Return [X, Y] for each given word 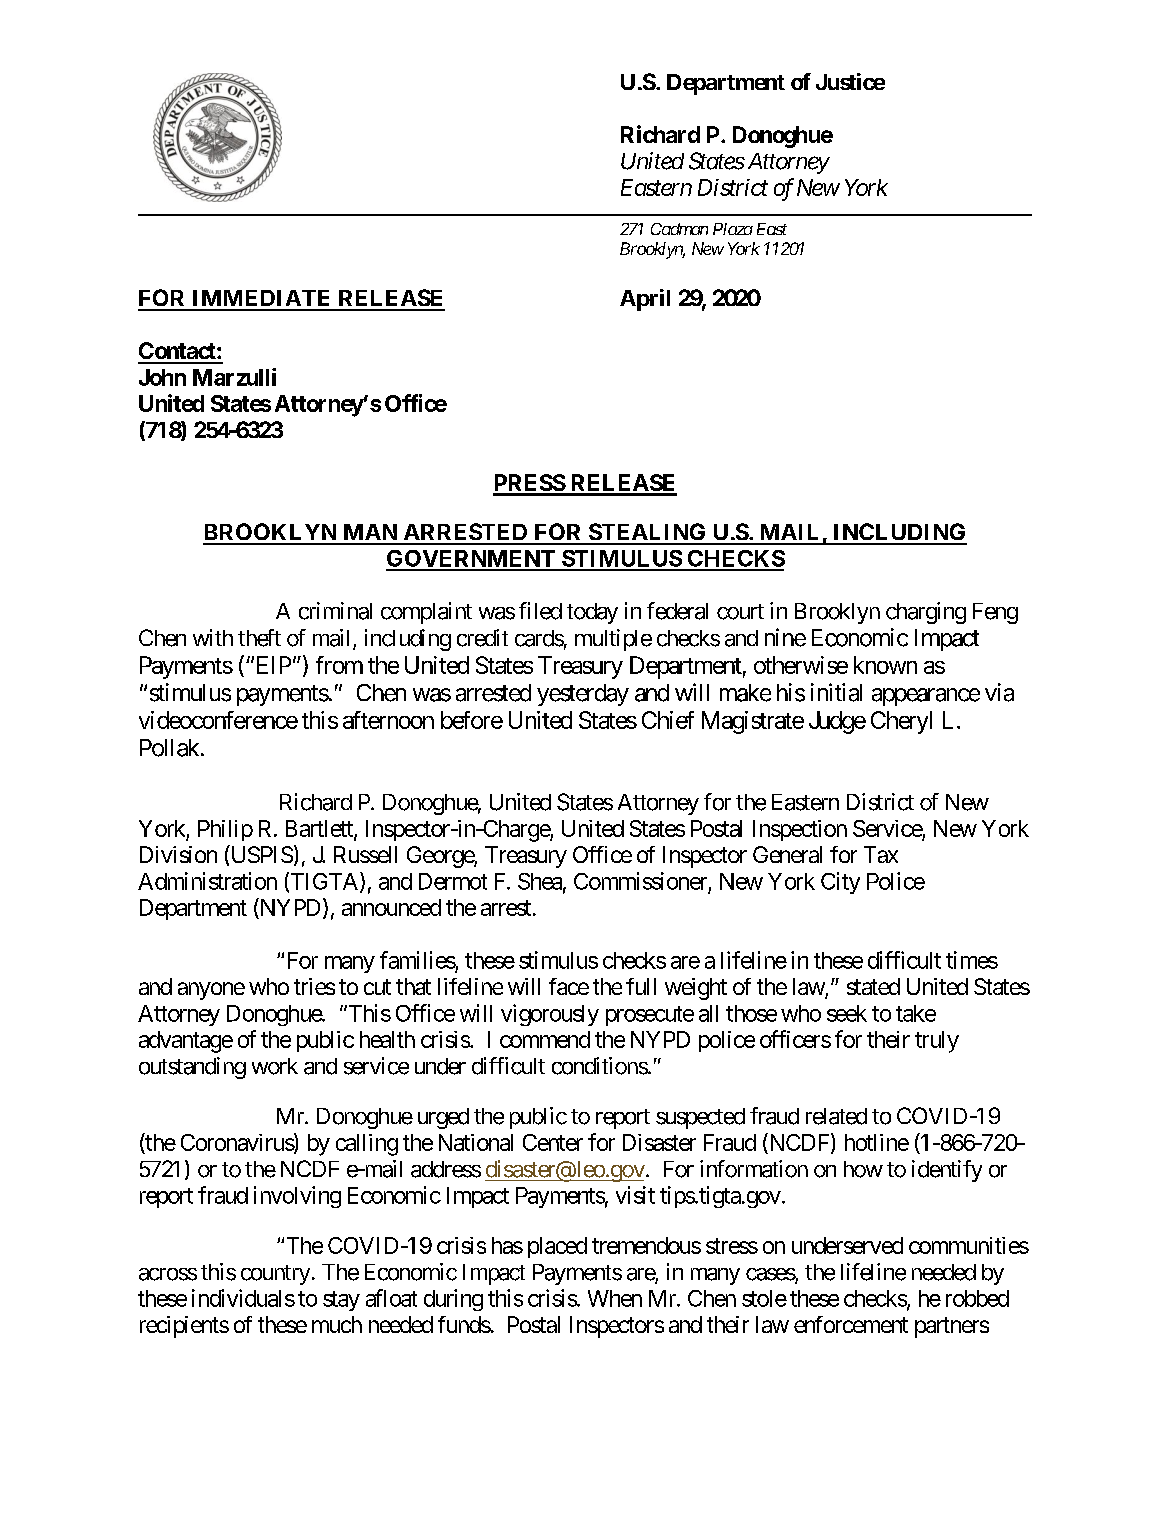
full [641, 986]
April [645, 300]
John [162, 377]
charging [926, 613]
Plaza [733, 229]
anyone [211, 991]
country [275, 1275]
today [592, 613]
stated [873, 986]
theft [259, 638]
